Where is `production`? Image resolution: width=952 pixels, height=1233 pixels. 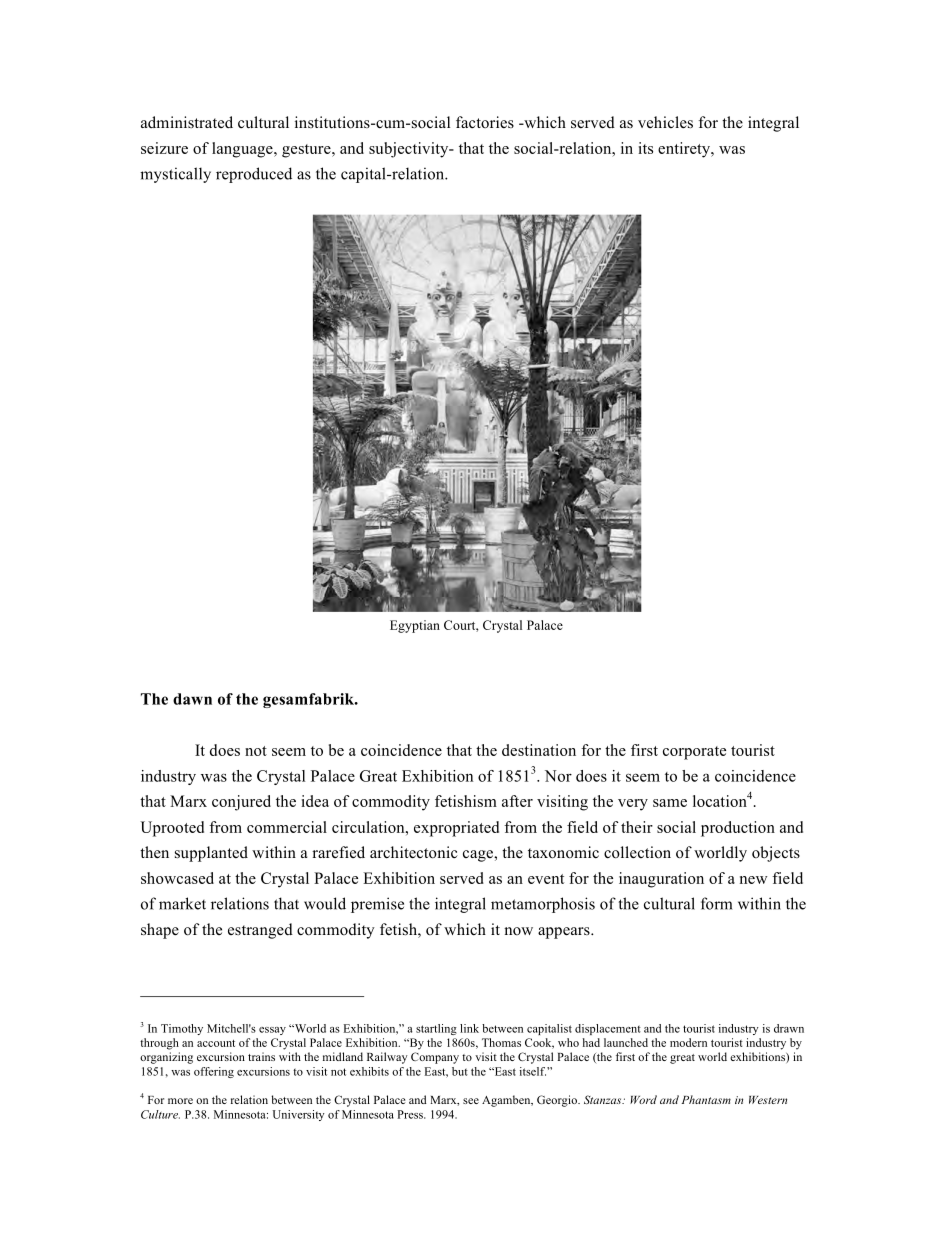
production is located at coordinates (738, 829).
